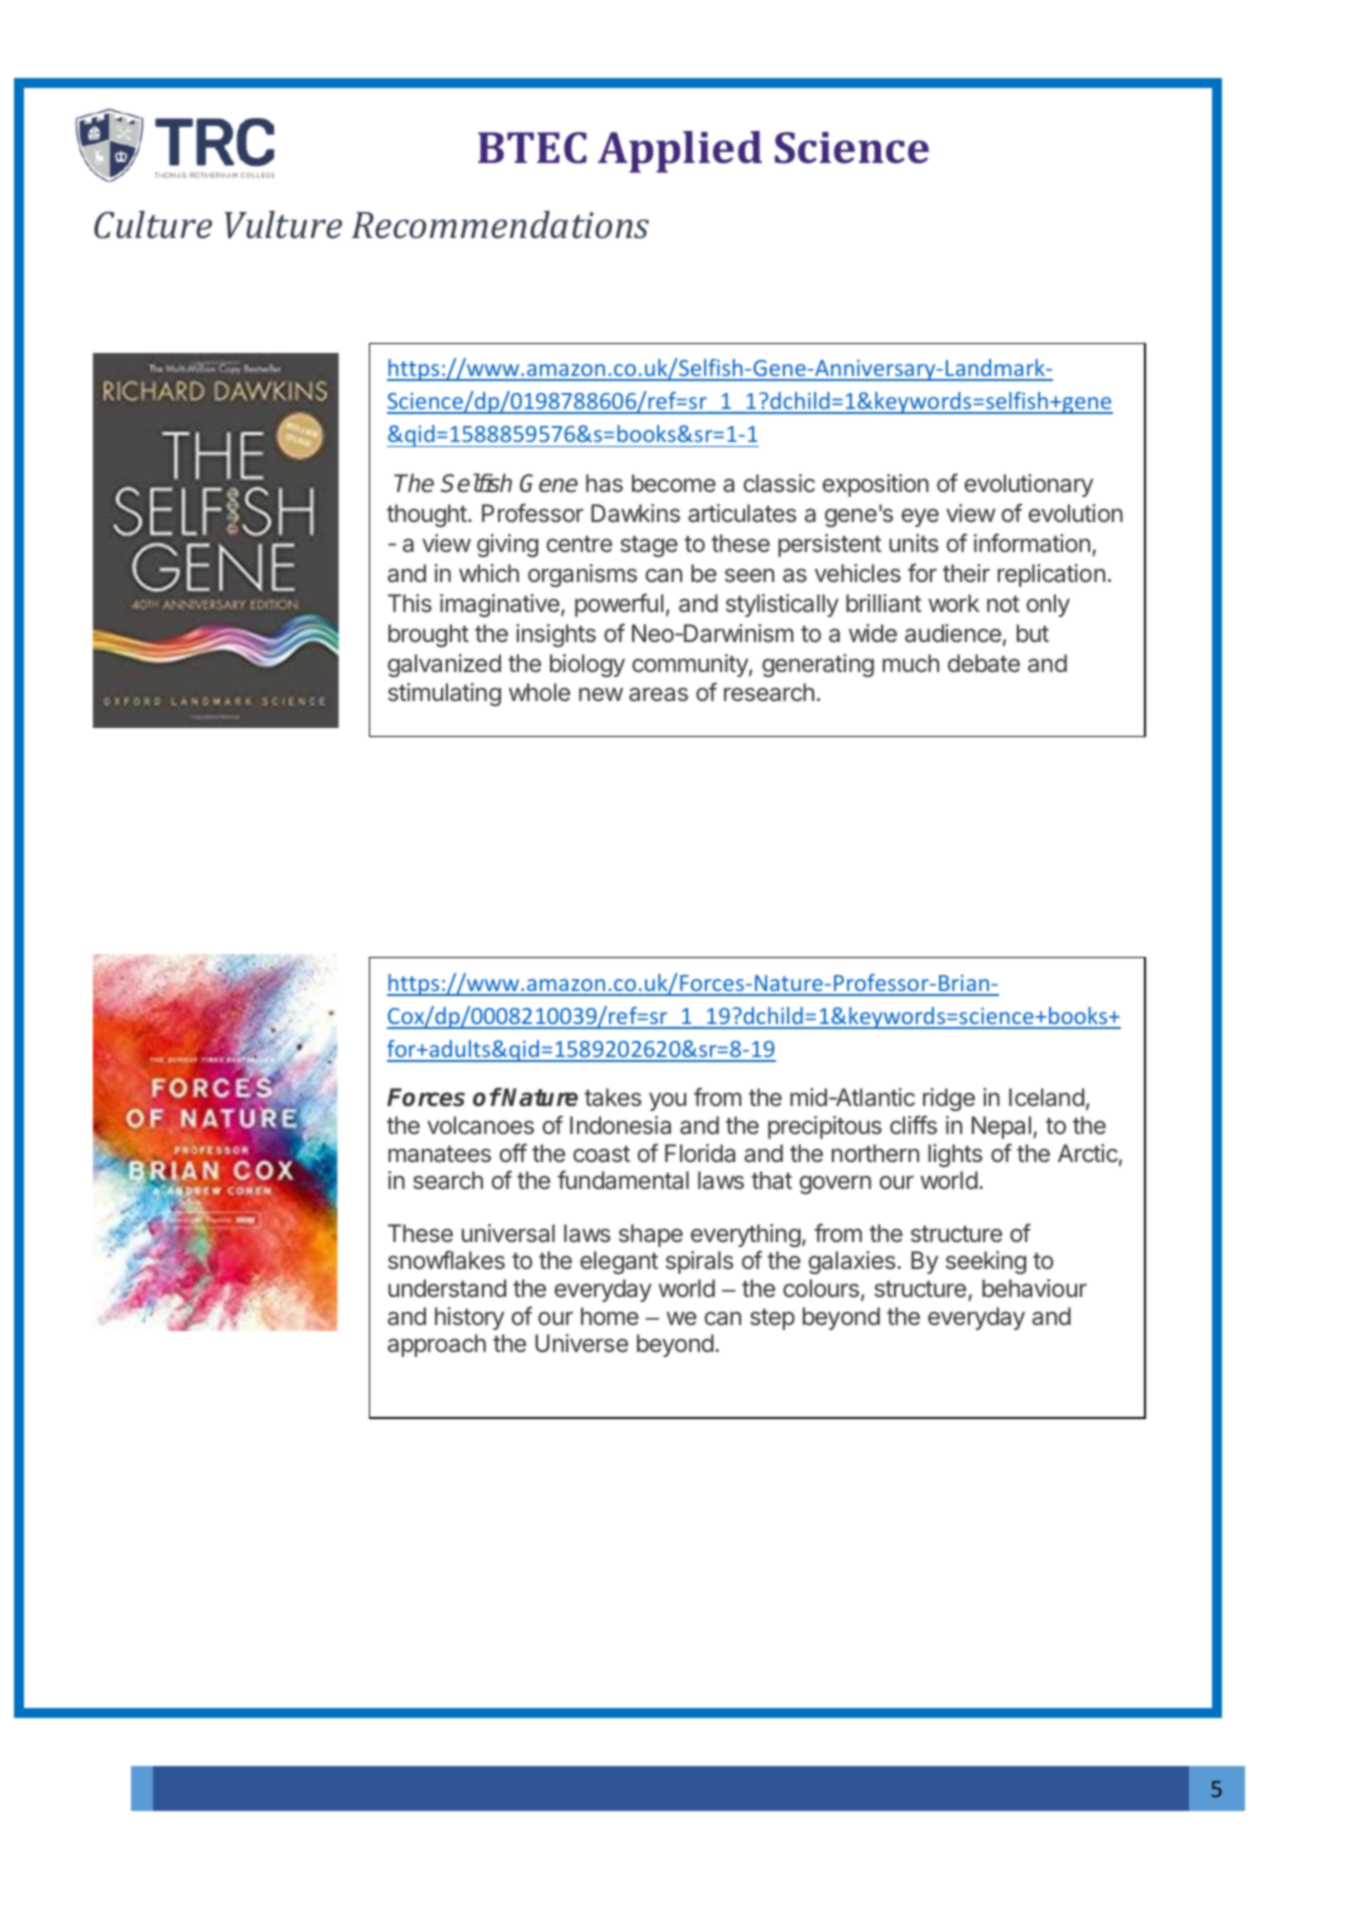  I want to click on ridge, so click(949, 1099).
